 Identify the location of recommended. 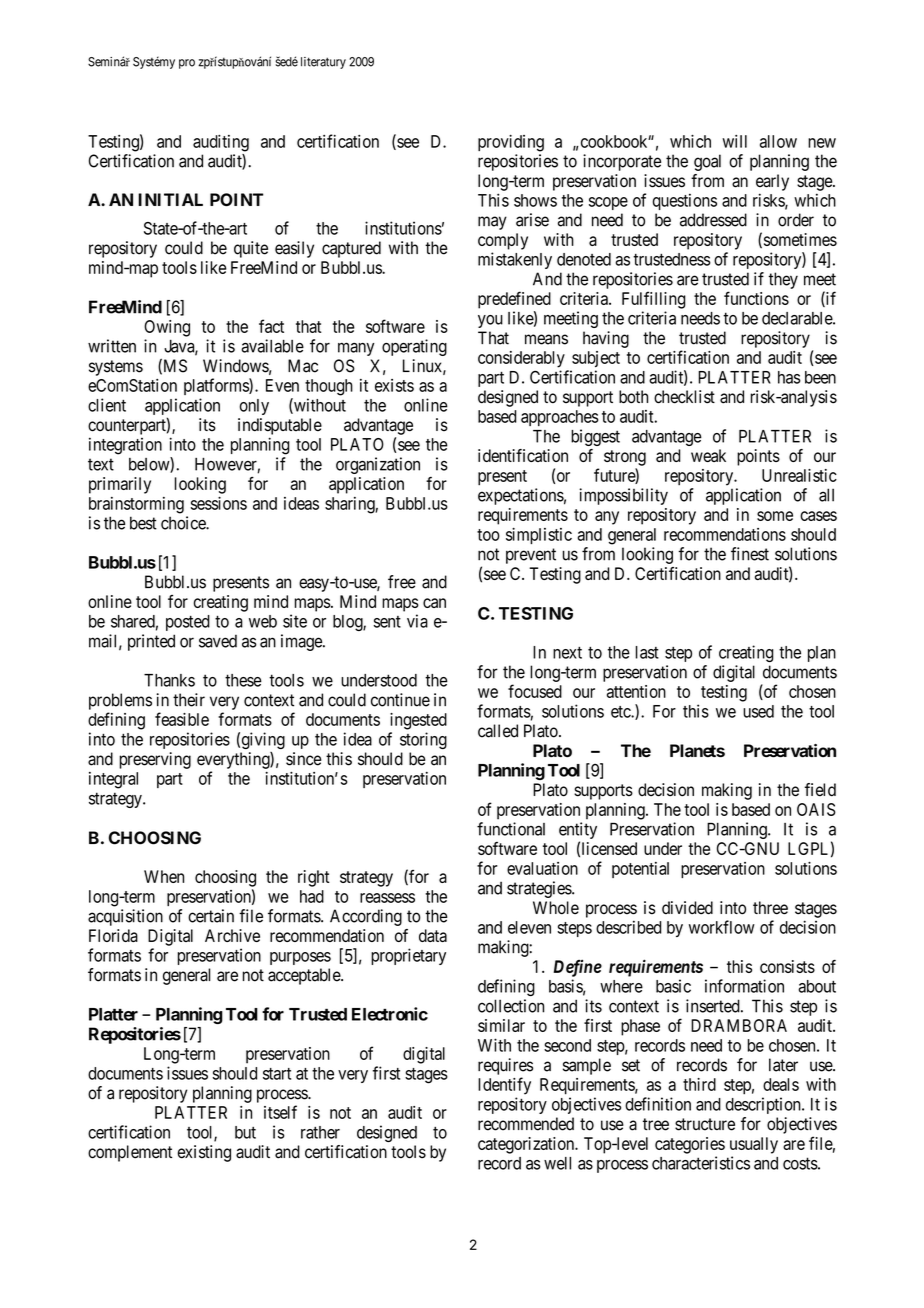
(526, 1124).
